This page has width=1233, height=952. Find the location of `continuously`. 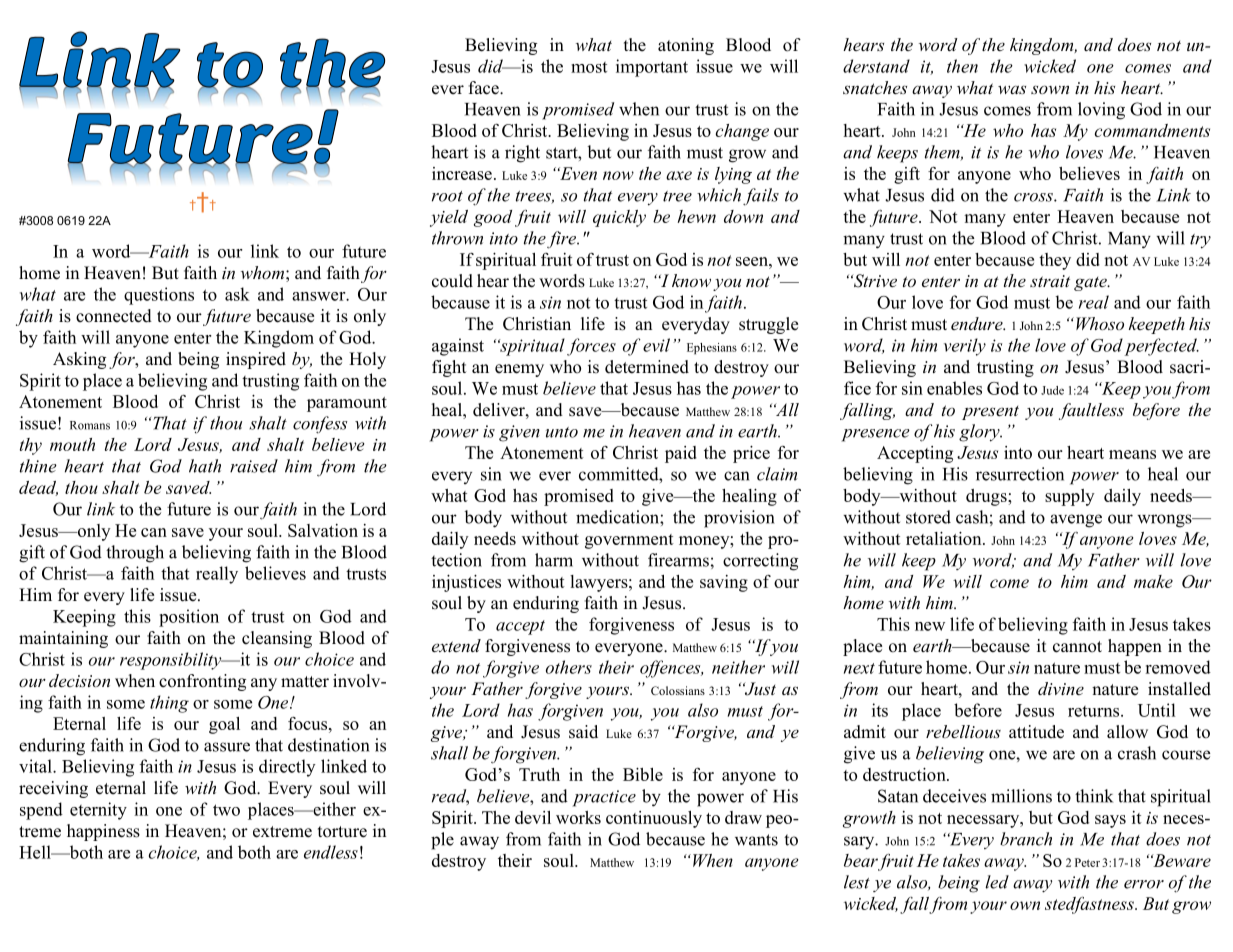

continuously is located at coordinates (654, 819).
